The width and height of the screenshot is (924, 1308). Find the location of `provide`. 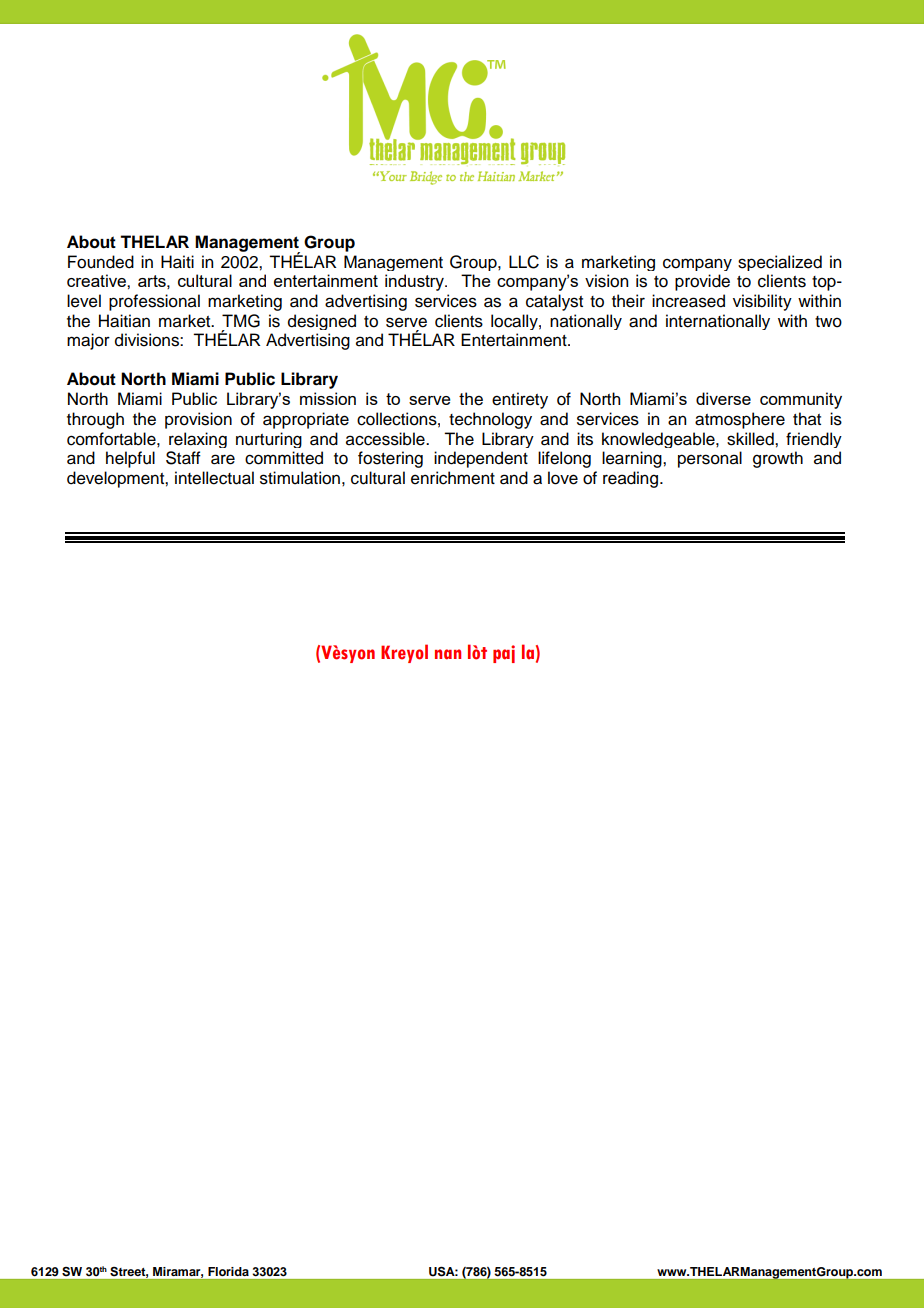

provide is located at coordinates (702, 282).
